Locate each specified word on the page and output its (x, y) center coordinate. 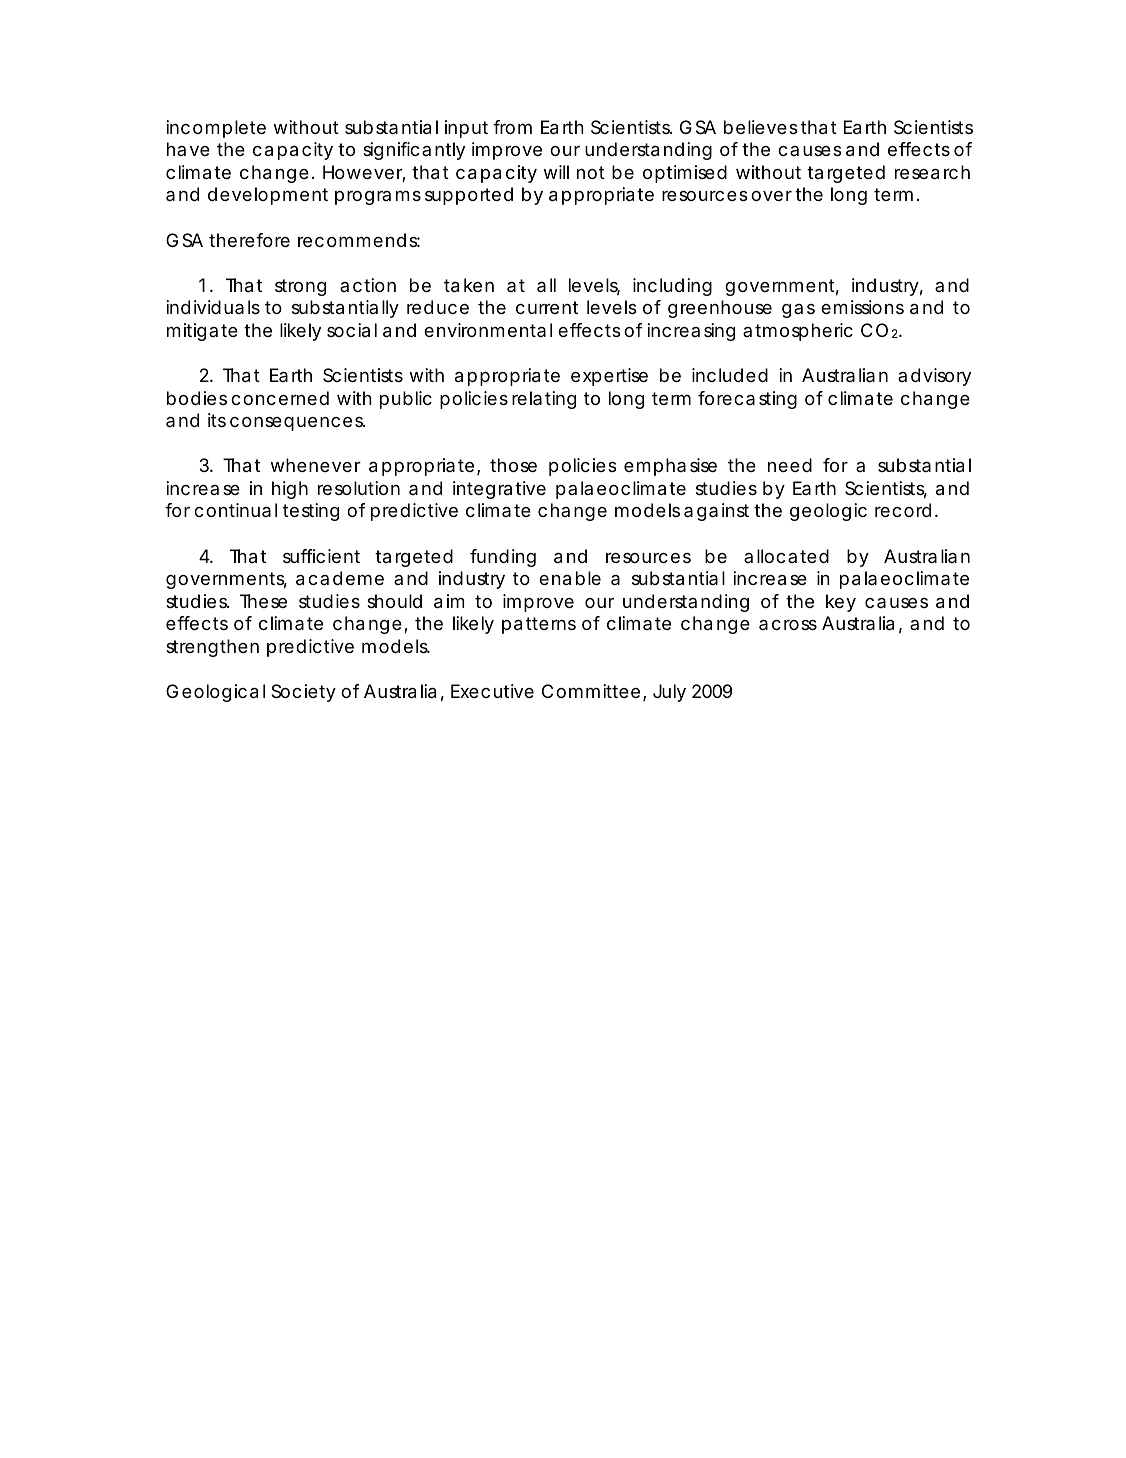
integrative (499, 490)
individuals (213, 307)
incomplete (216, 129)
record (903, 510)
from (512, 127)
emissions (862, 307)
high (290, 490)
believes (761, 127)
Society (303, 693)
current (547, 307)
